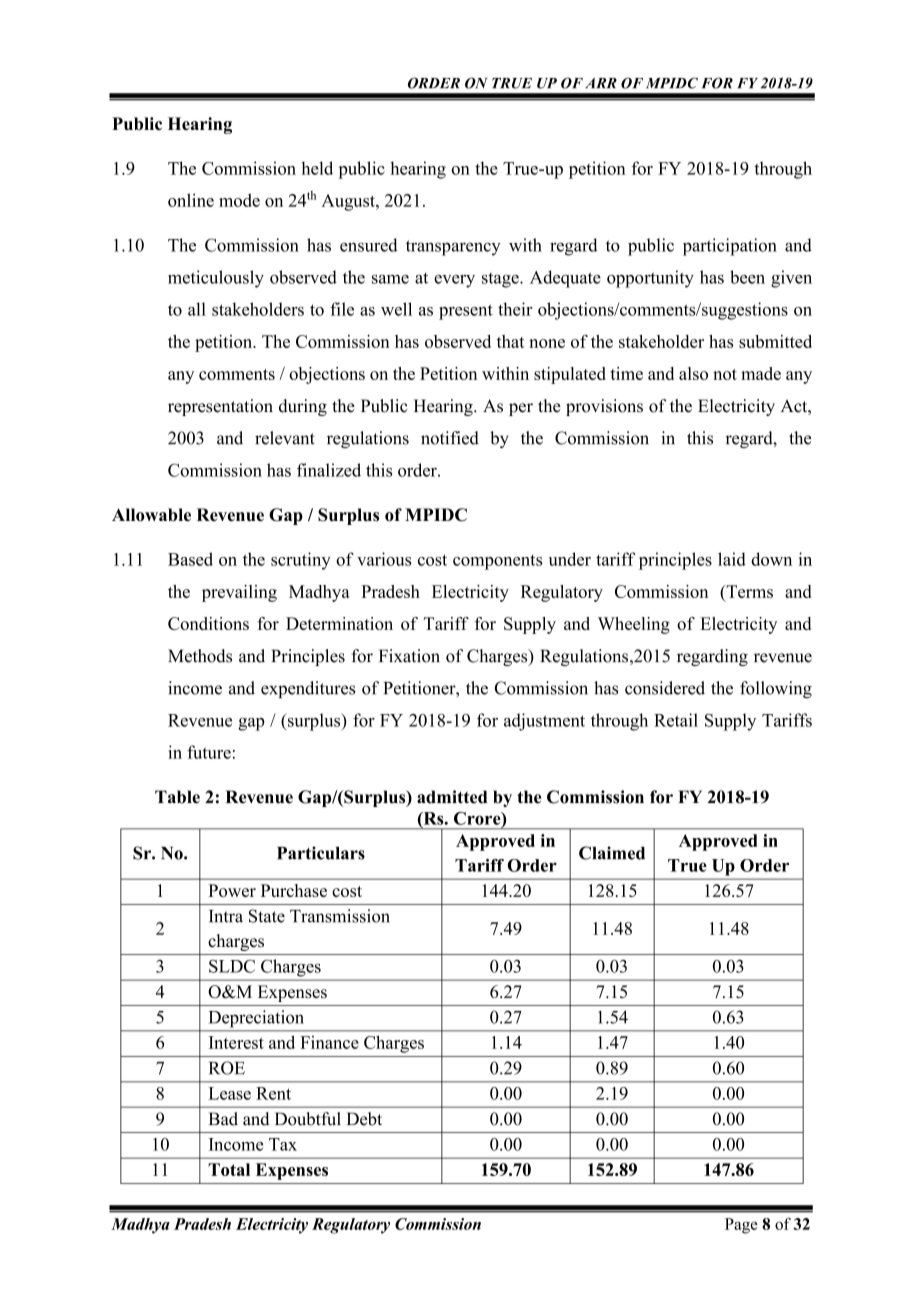  What do you see at coordinates (732, 559) in the screenshot?
I see `laid` at bounding box center [732, 559].
